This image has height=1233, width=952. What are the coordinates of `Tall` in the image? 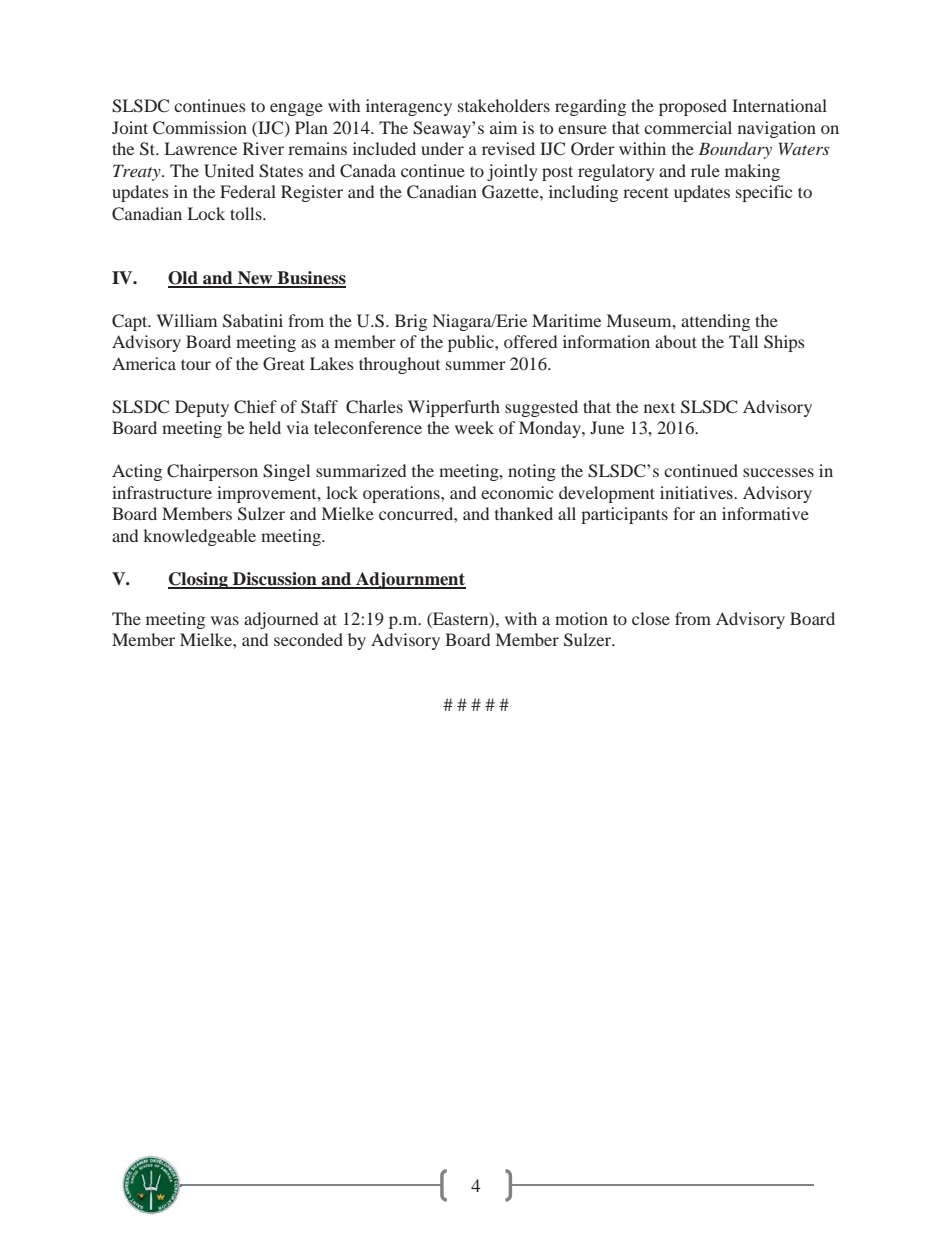 It's located at (743, 341).
